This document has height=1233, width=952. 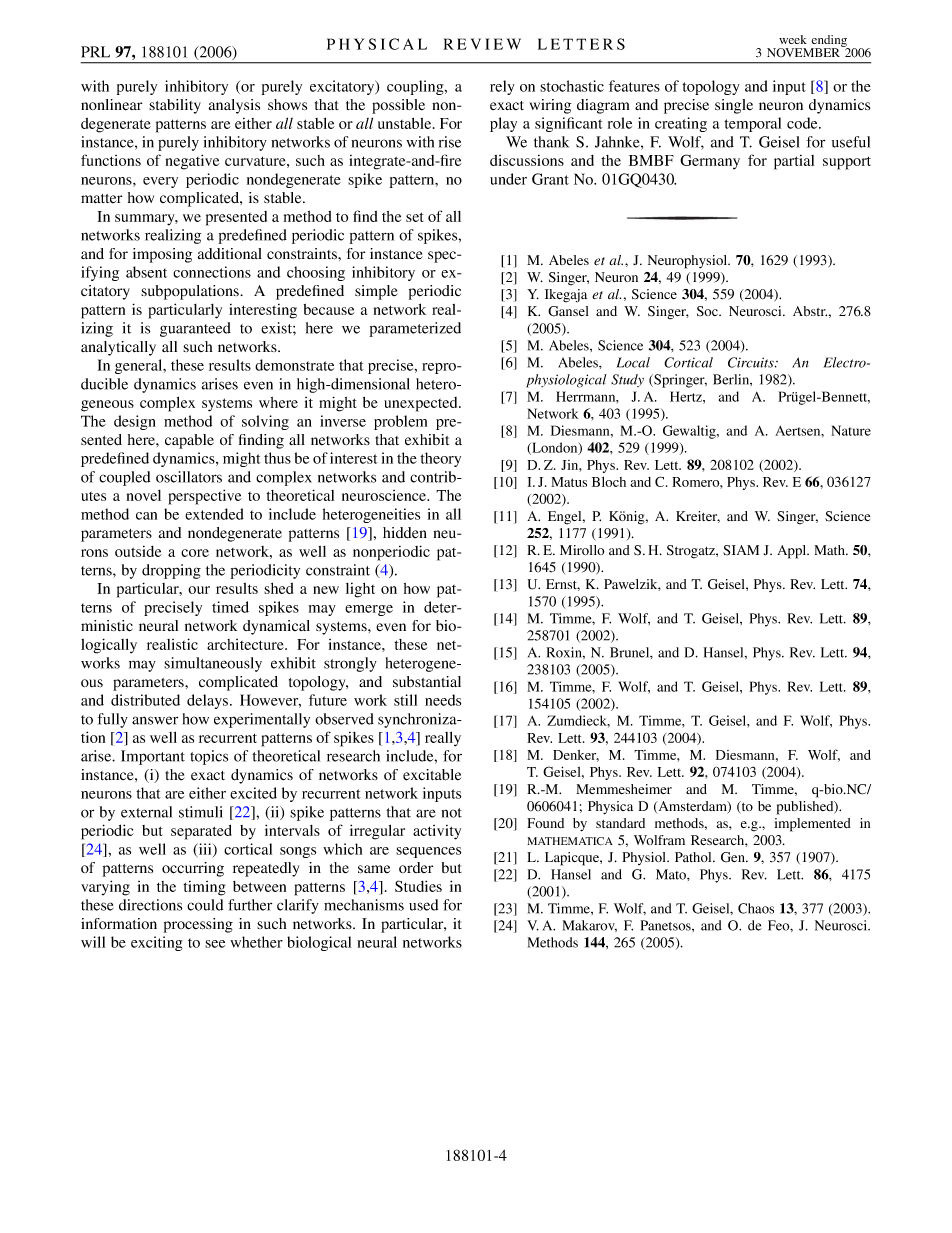 I want to click on hidden, so click(x=405, y=532).
